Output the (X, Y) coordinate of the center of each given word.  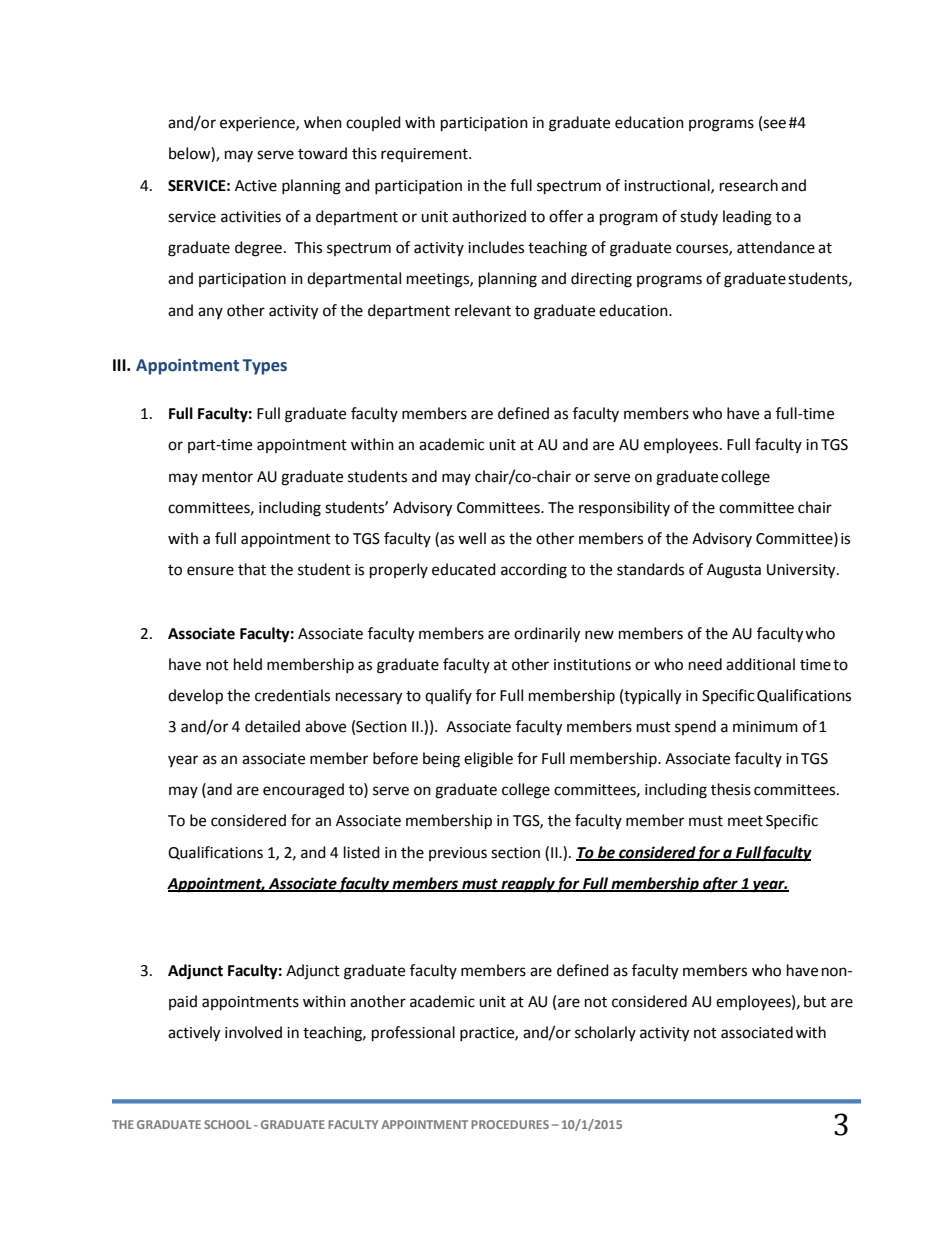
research (749, 185)
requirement (425, 155)
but (815, 1001)
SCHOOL (227, 1124)
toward (322, 153)
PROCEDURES (510, 1124)
